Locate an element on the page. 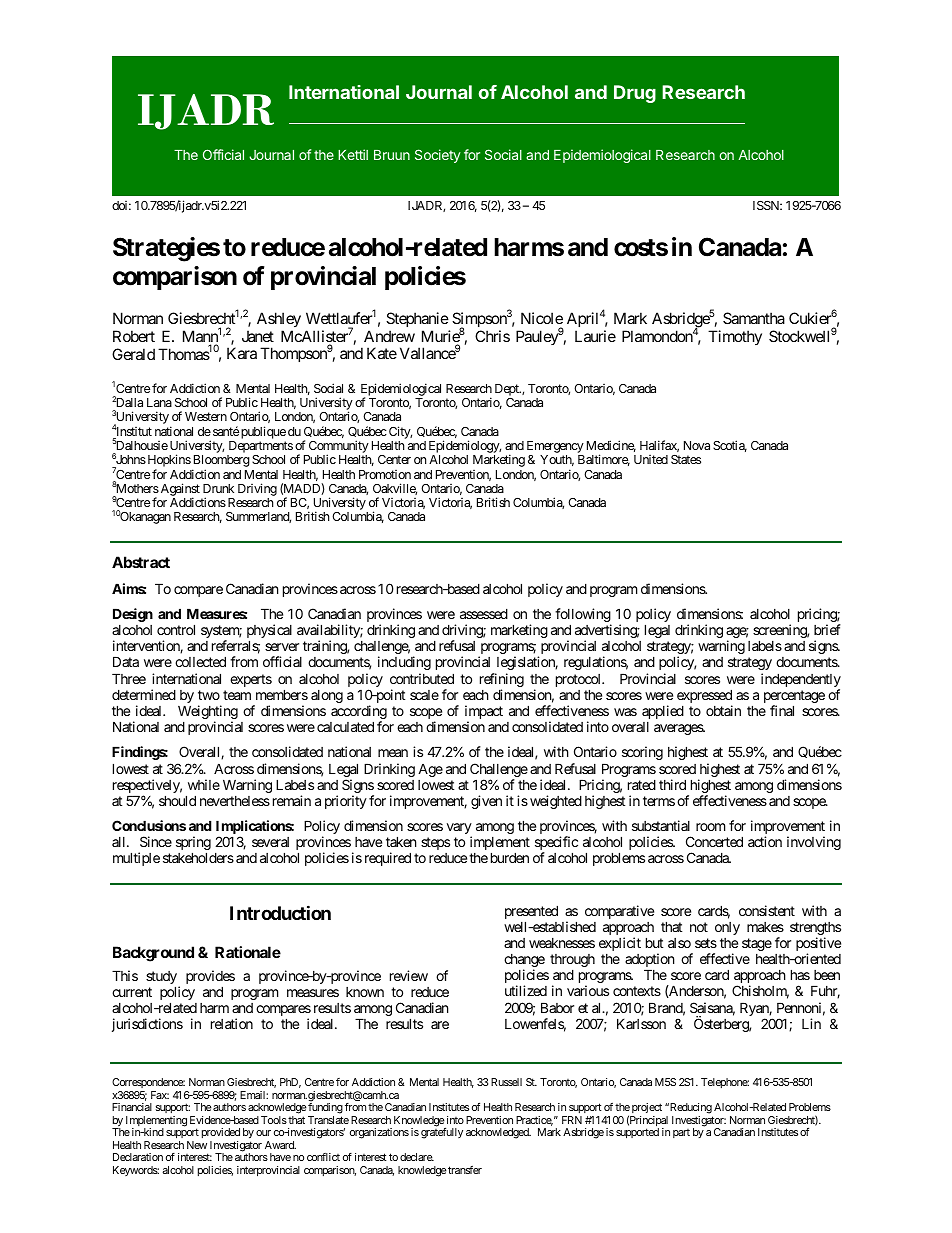 The height and width of the image is (1233, 952). provided is located at coordinates (221, 1135).
